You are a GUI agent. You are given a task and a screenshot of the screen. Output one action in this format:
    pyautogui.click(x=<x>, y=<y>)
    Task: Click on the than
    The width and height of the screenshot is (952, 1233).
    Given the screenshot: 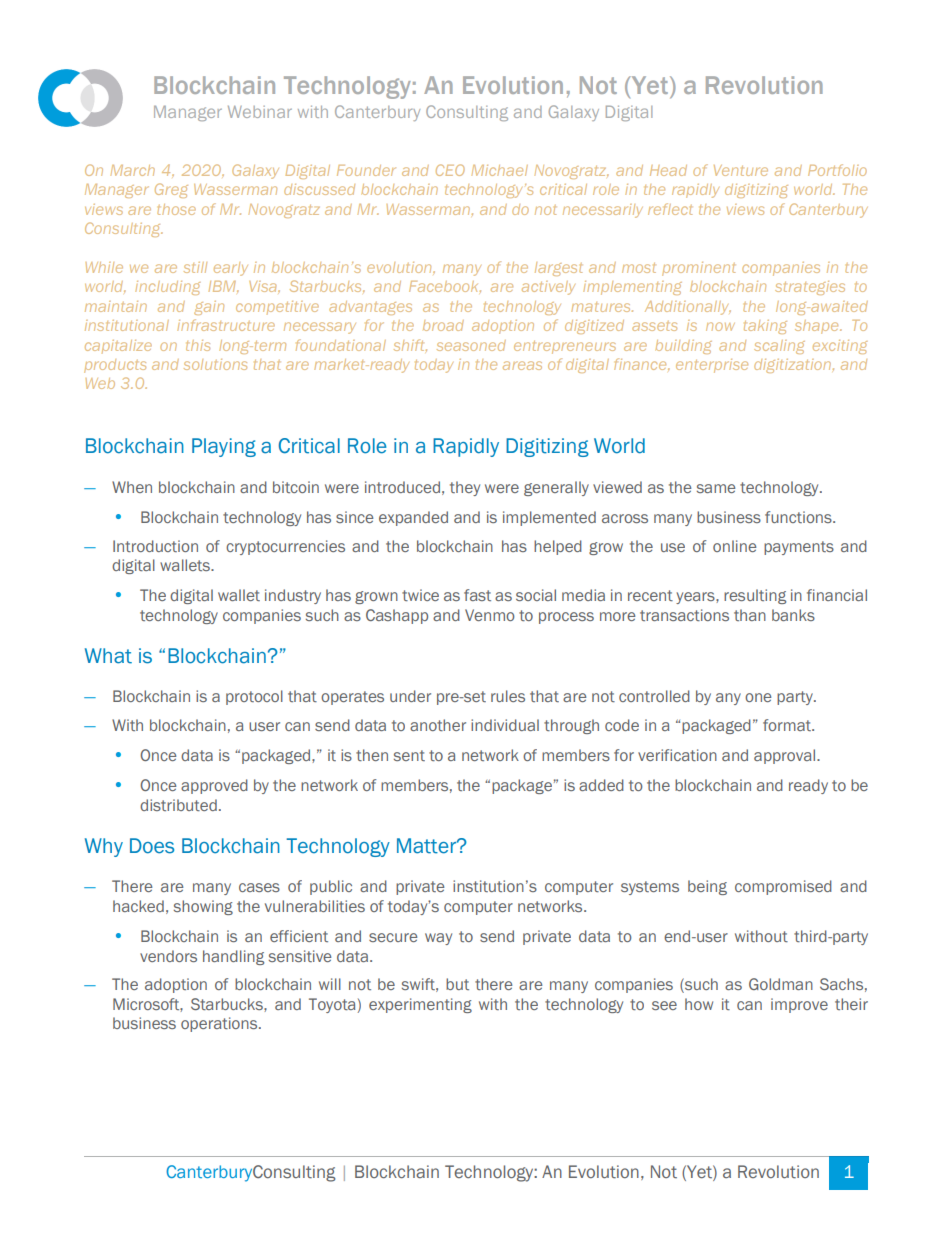 What is the action you would take?
    pyautogui.click(x=750, y=615)
